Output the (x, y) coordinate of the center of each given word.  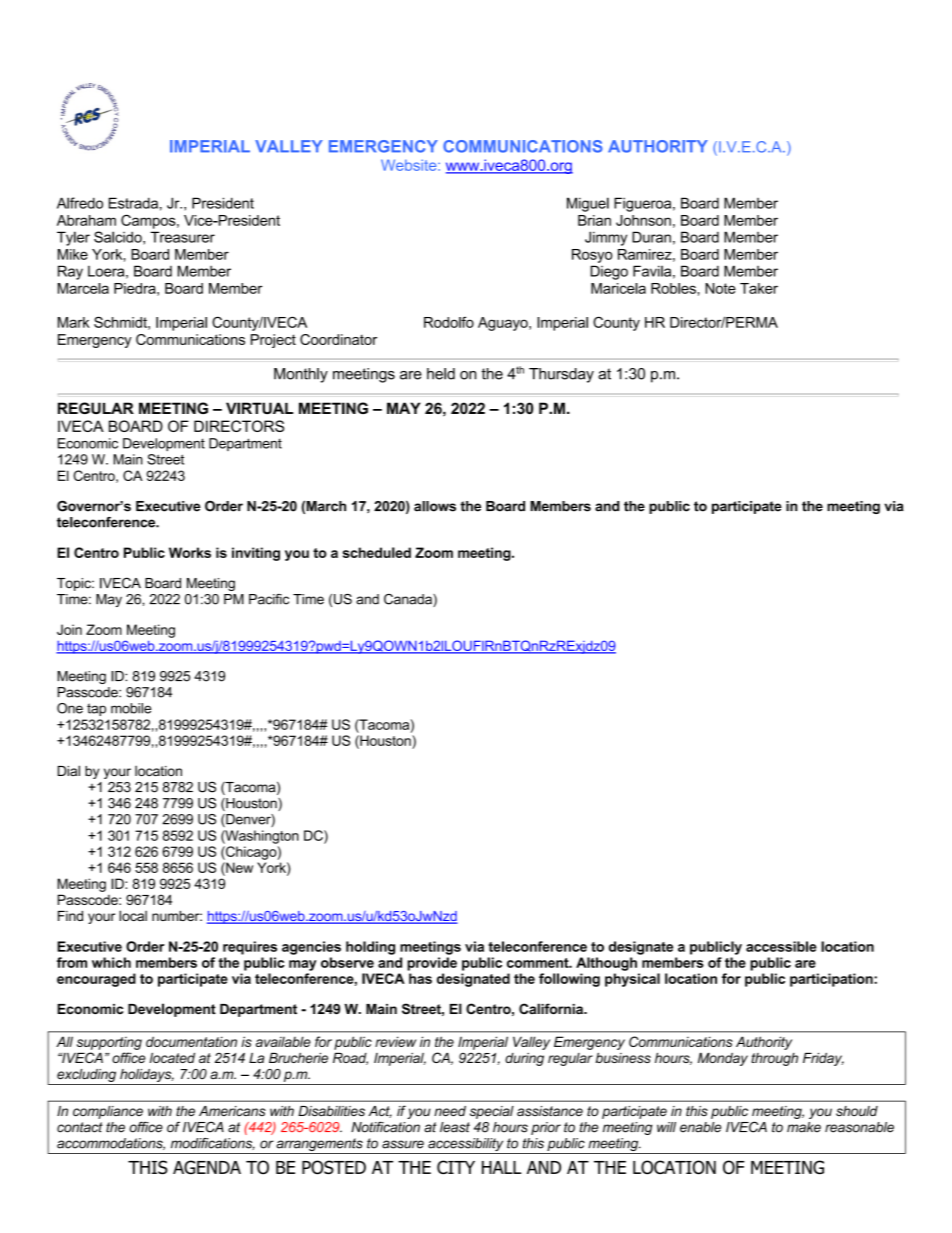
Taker (759, 288)
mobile (131, 708)
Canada (409, 600)
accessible (781, 946)
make (804, 1127)
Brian (594, 220)
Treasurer (182, 237)
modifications (213, 1144)
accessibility (466, 1146)
